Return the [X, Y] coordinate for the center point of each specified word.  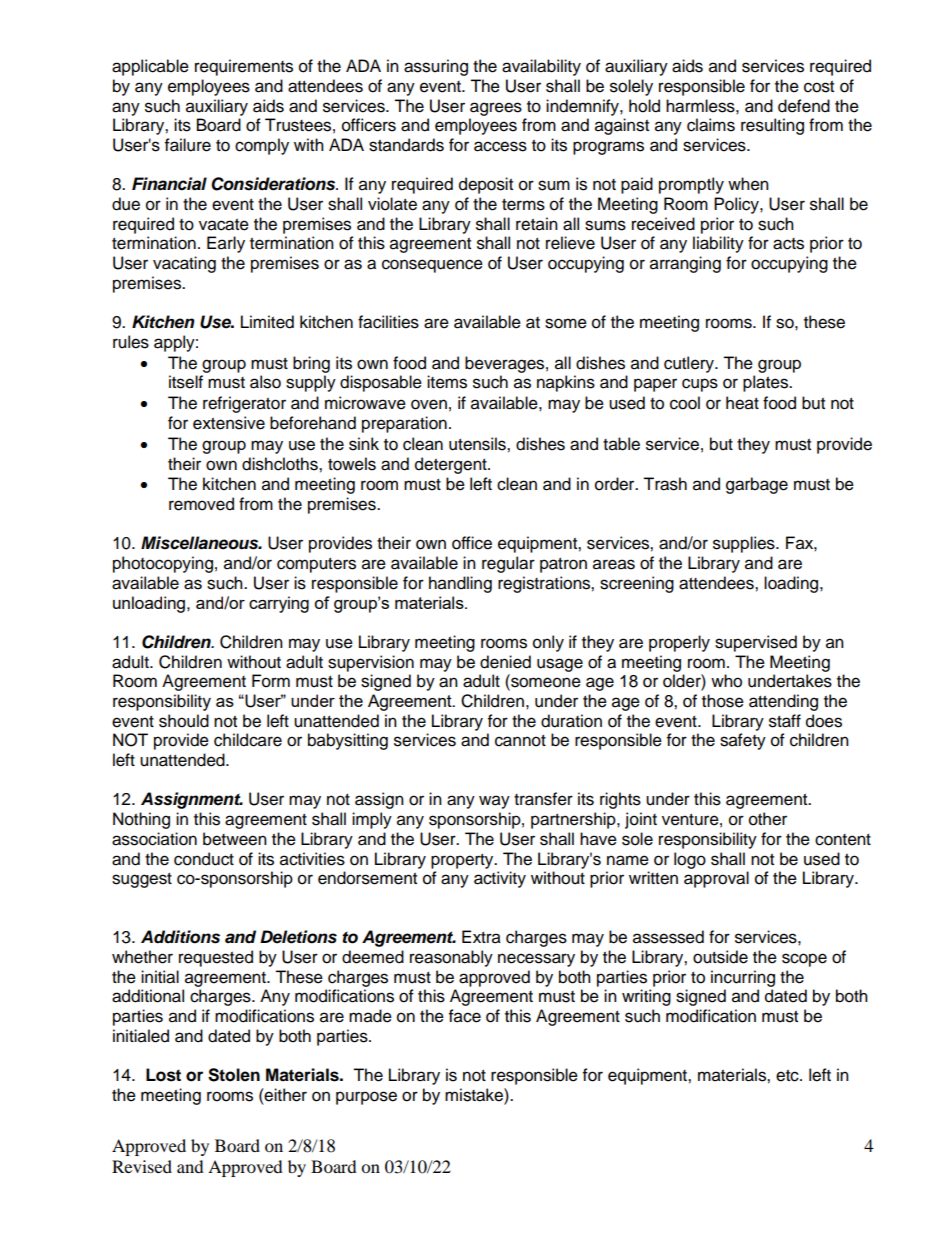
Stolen [234, 1075]
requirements [244, 67]
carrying [279, 604]
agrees [496, 109]
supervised [756, 643]
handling [460, 584]
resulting [772, 126]
